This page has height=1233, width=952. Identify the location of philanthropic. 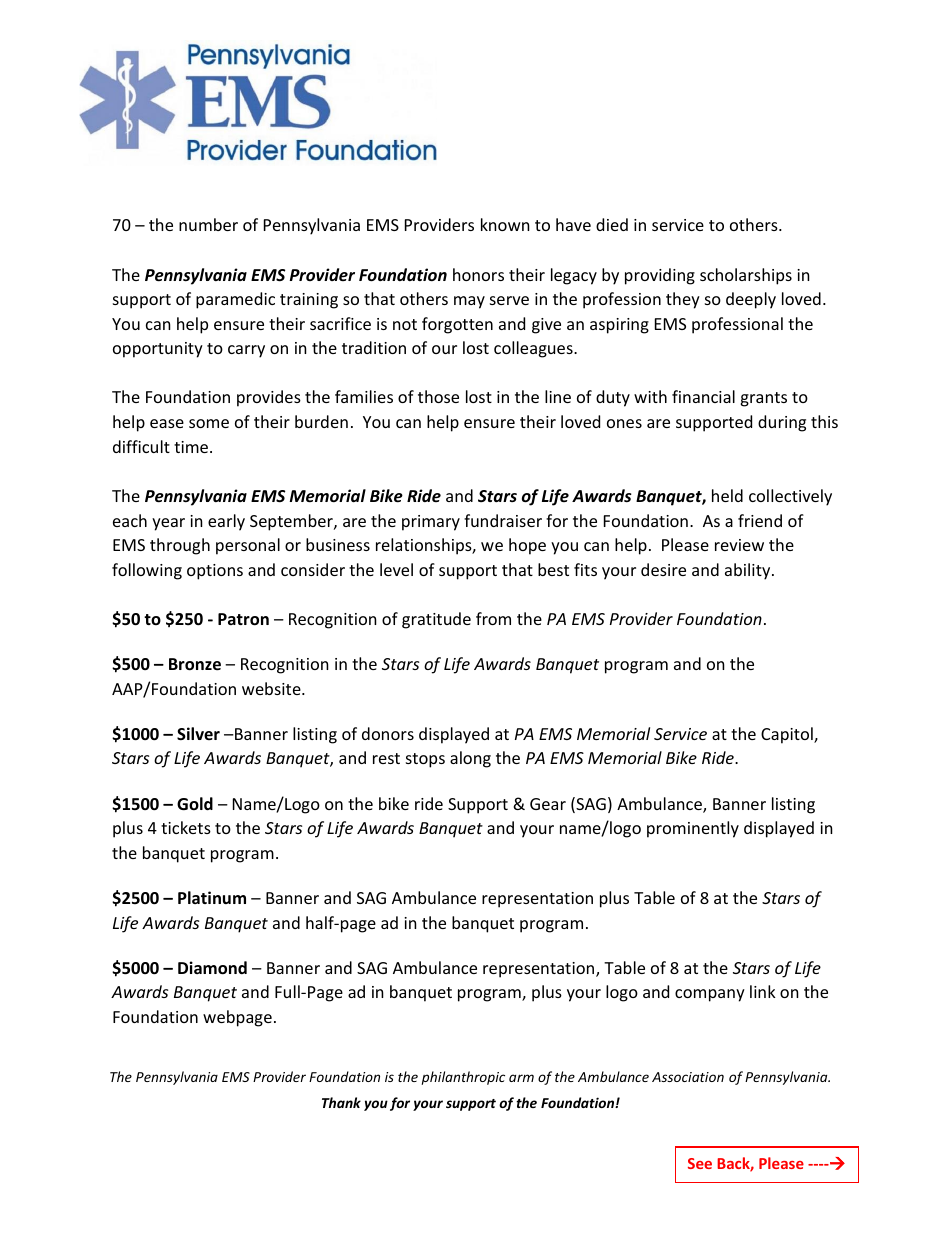
(463, 1078).
